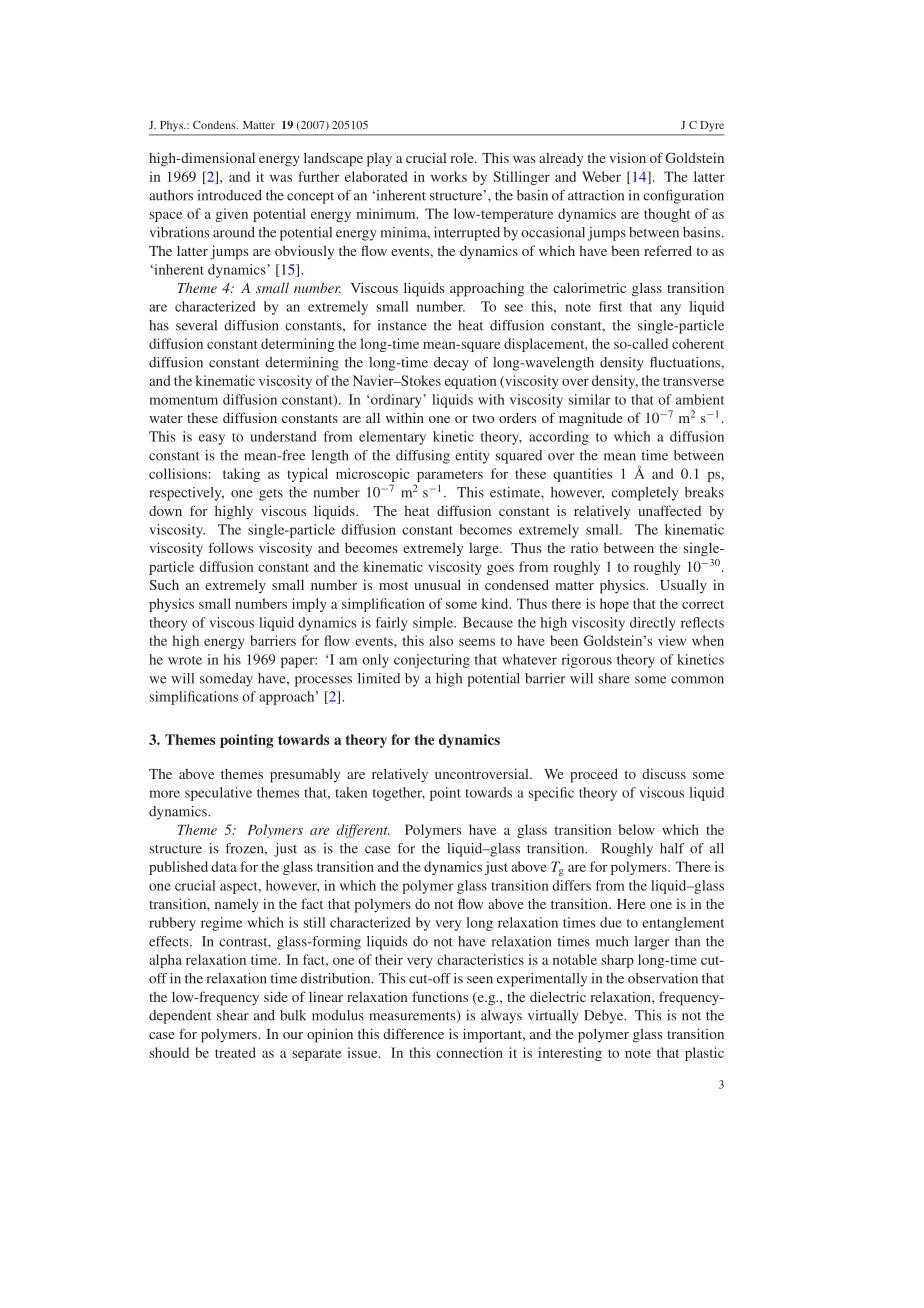 Image resolution: width=924 pixels, height=1308 pixels. I want to click on introduced, so click(230, 195).
